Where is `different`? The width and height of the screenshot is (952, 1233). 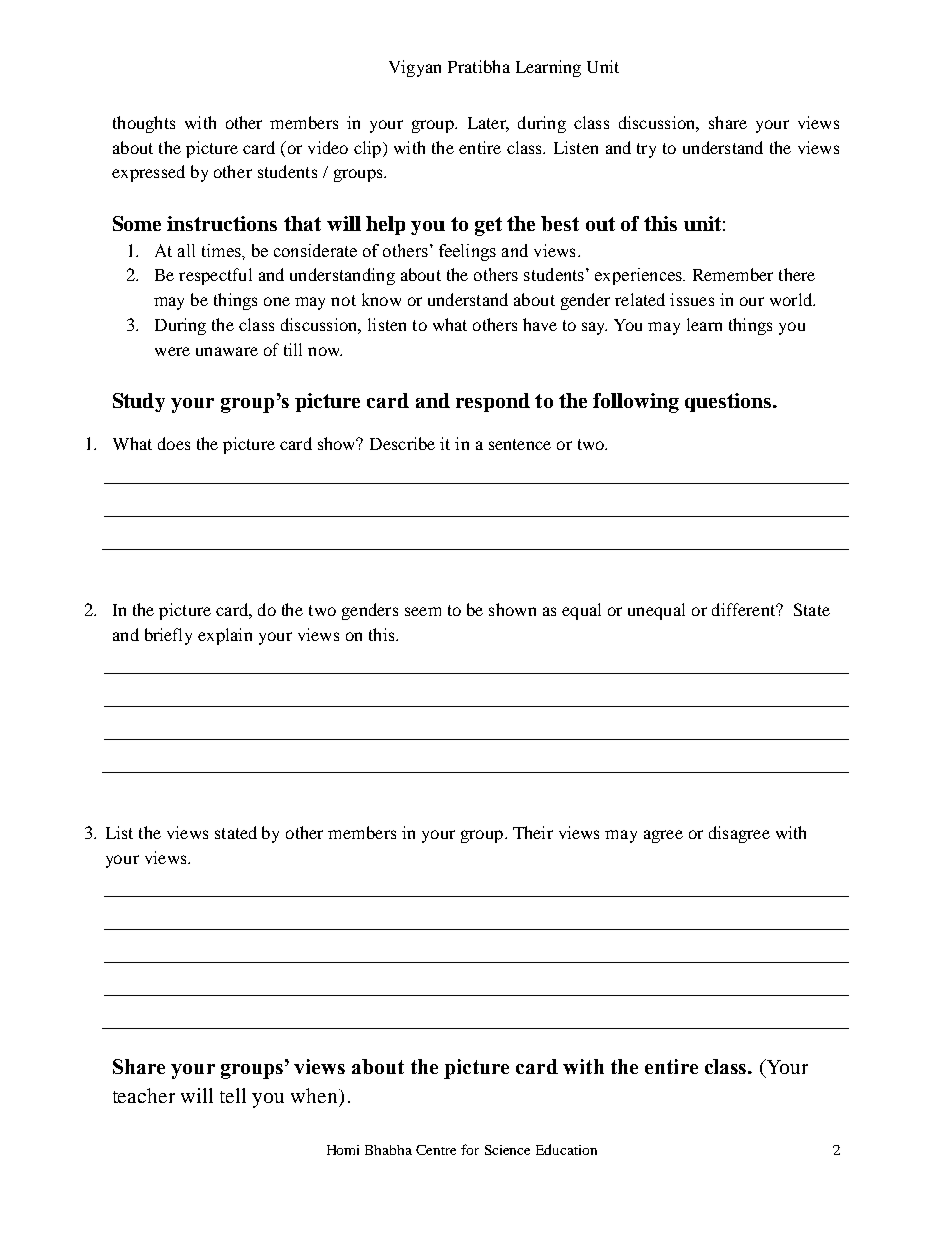
different is located at coordinates (745, 609).
